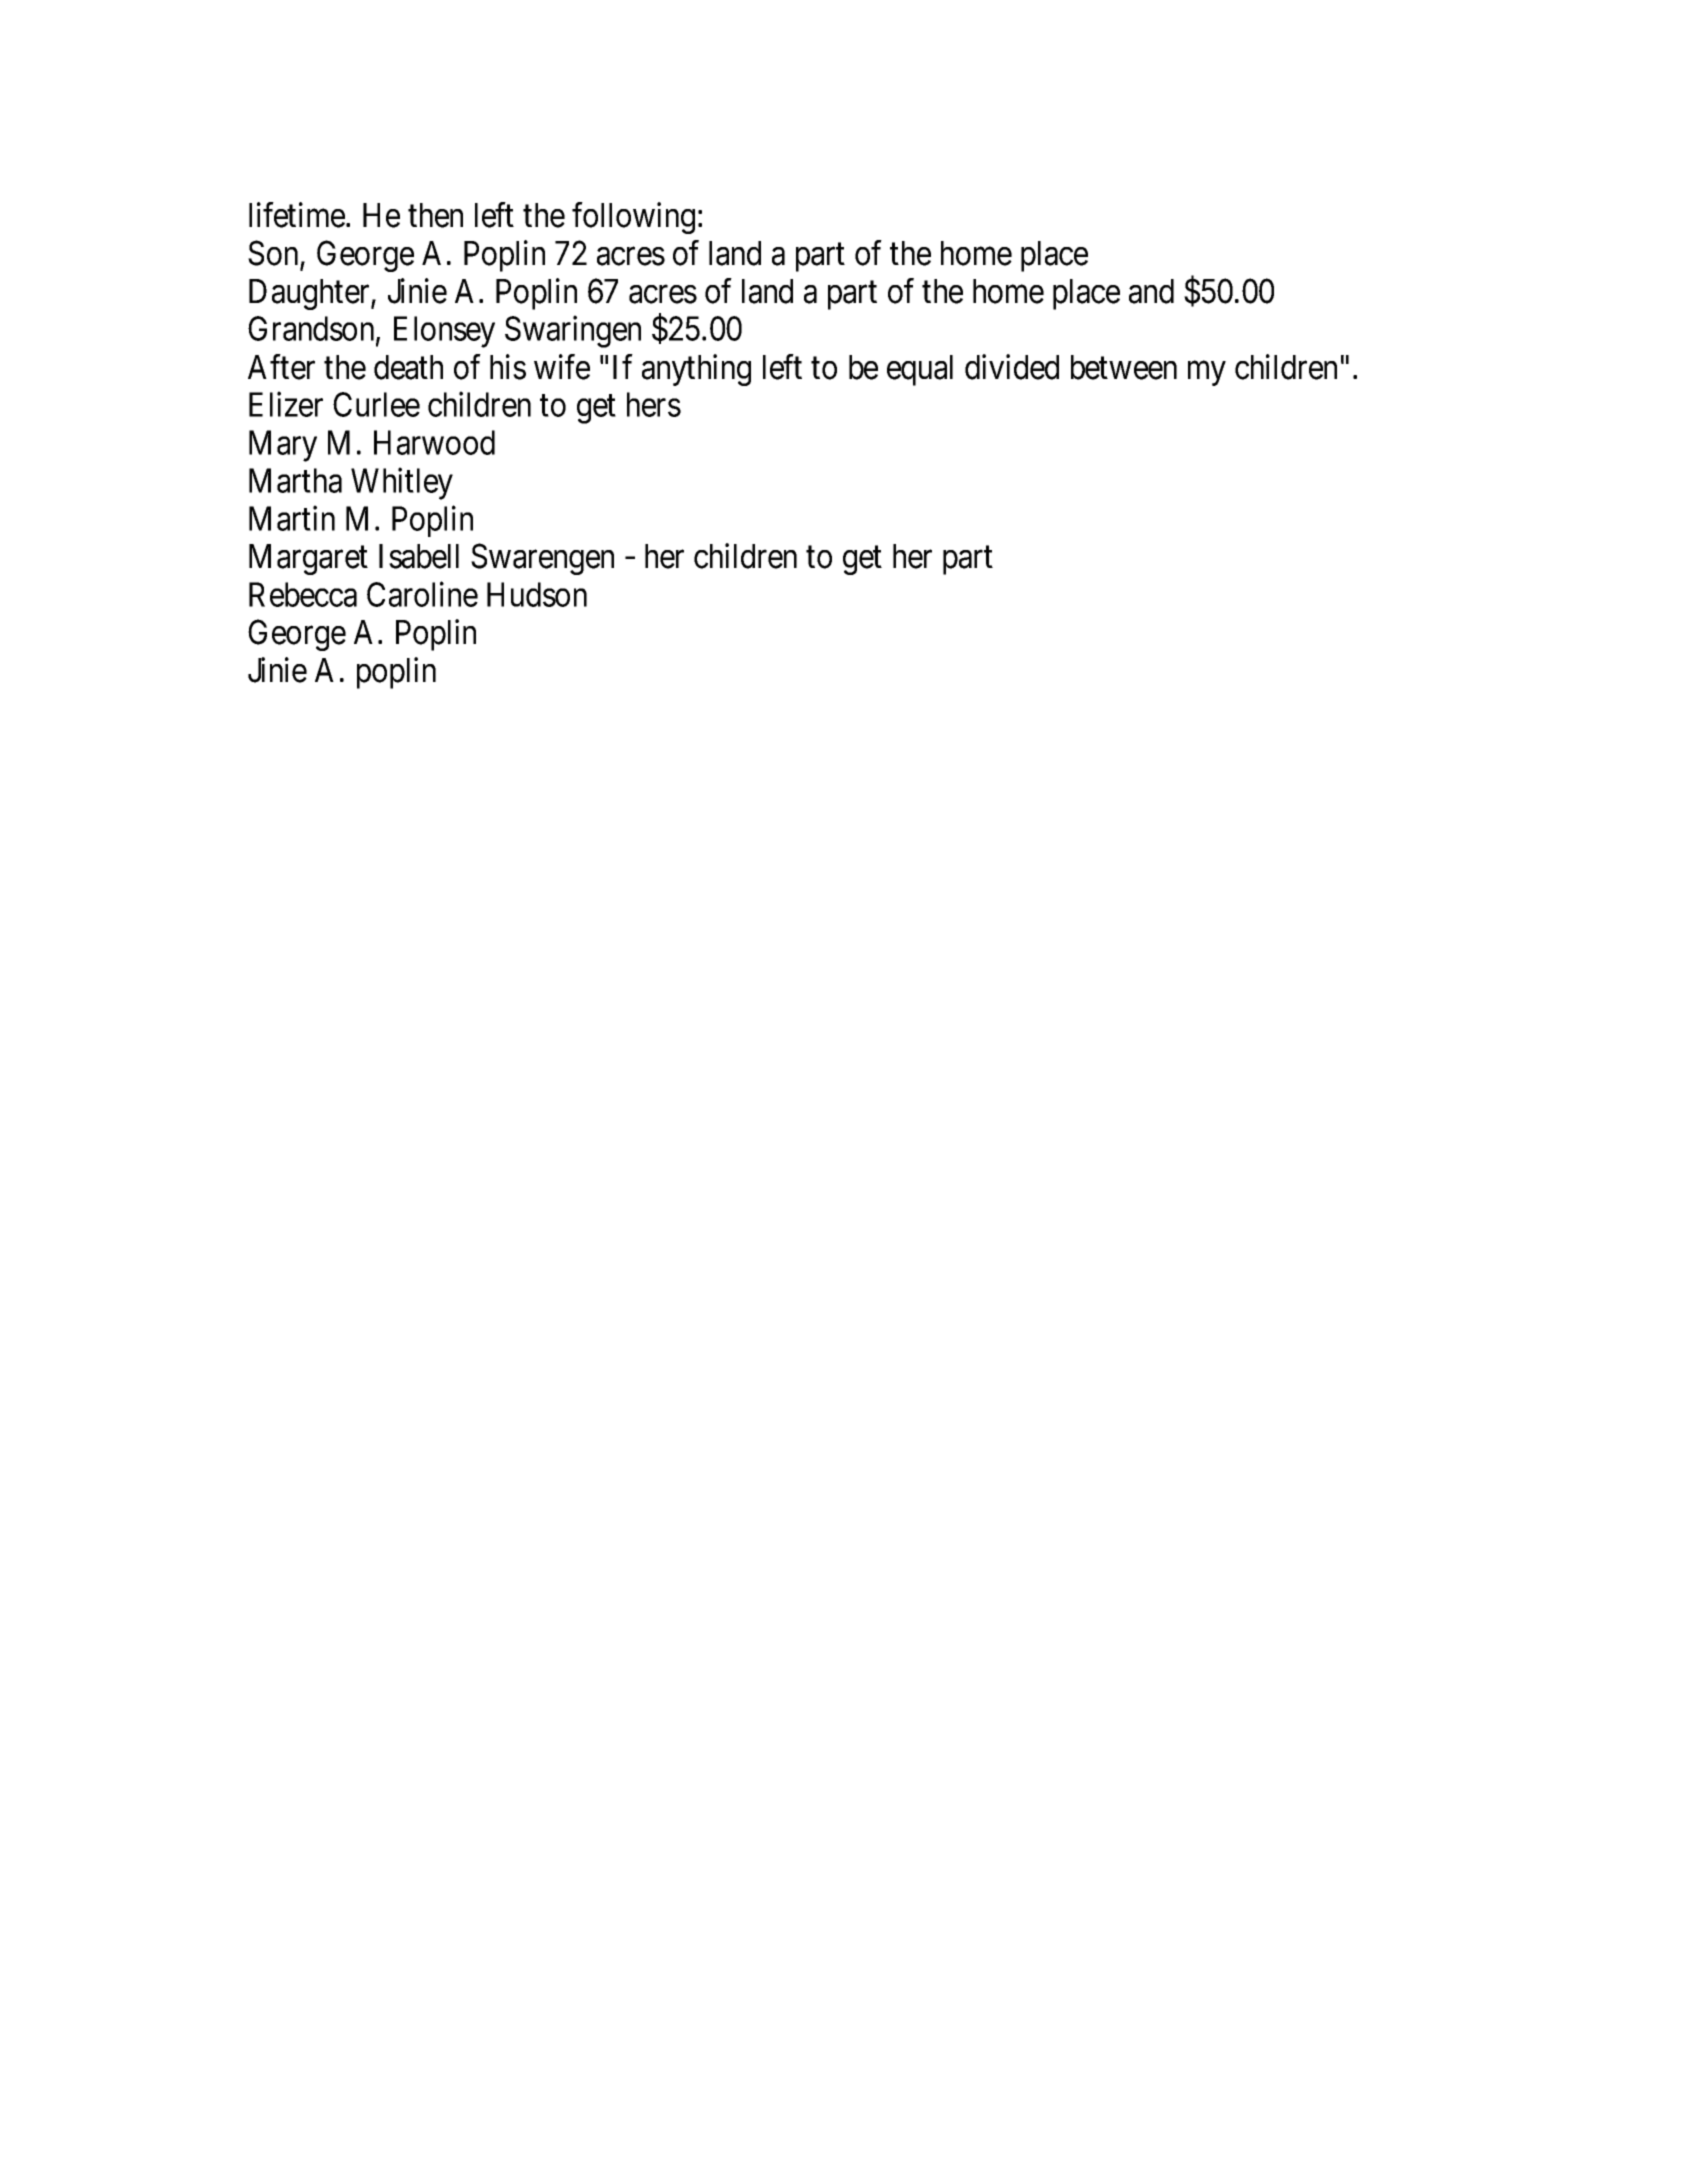 This screenshot has width=1681, height=2176. Describe the element at coordinates (537, 594) in the screenshot. I see `Hudson` at that location.
